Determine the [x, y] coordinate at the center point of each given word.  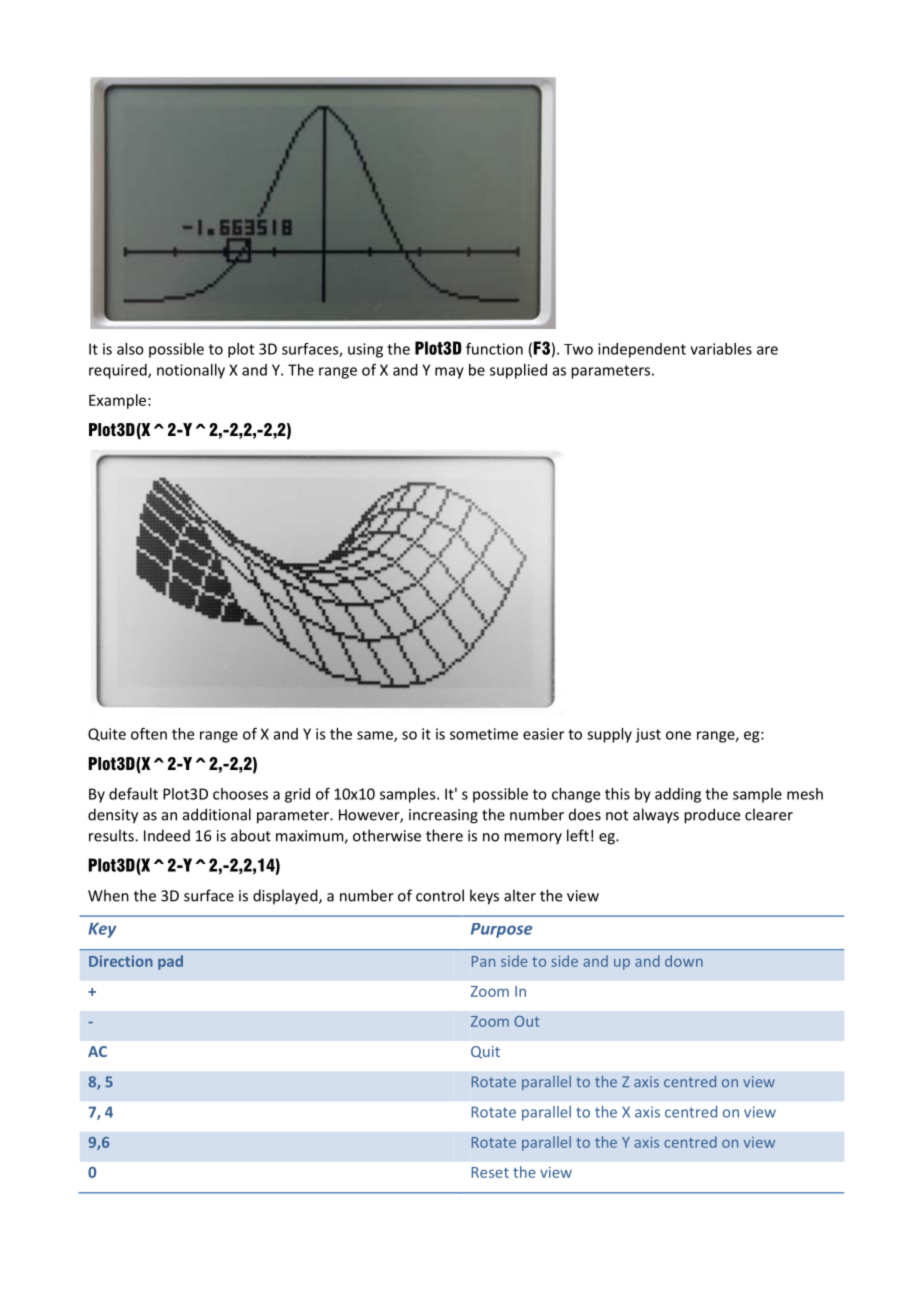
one [678, 735]
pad [170, 962]
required [119, 371]
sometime [484, 734]
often [149, 733]
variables [721, 349]
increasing [443, 816]
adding [678, 795]
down [684, 961]
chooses [240, 794]
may [449, 373]
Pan [483, 961]
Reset [490, 1172]
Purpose [501, 930]
